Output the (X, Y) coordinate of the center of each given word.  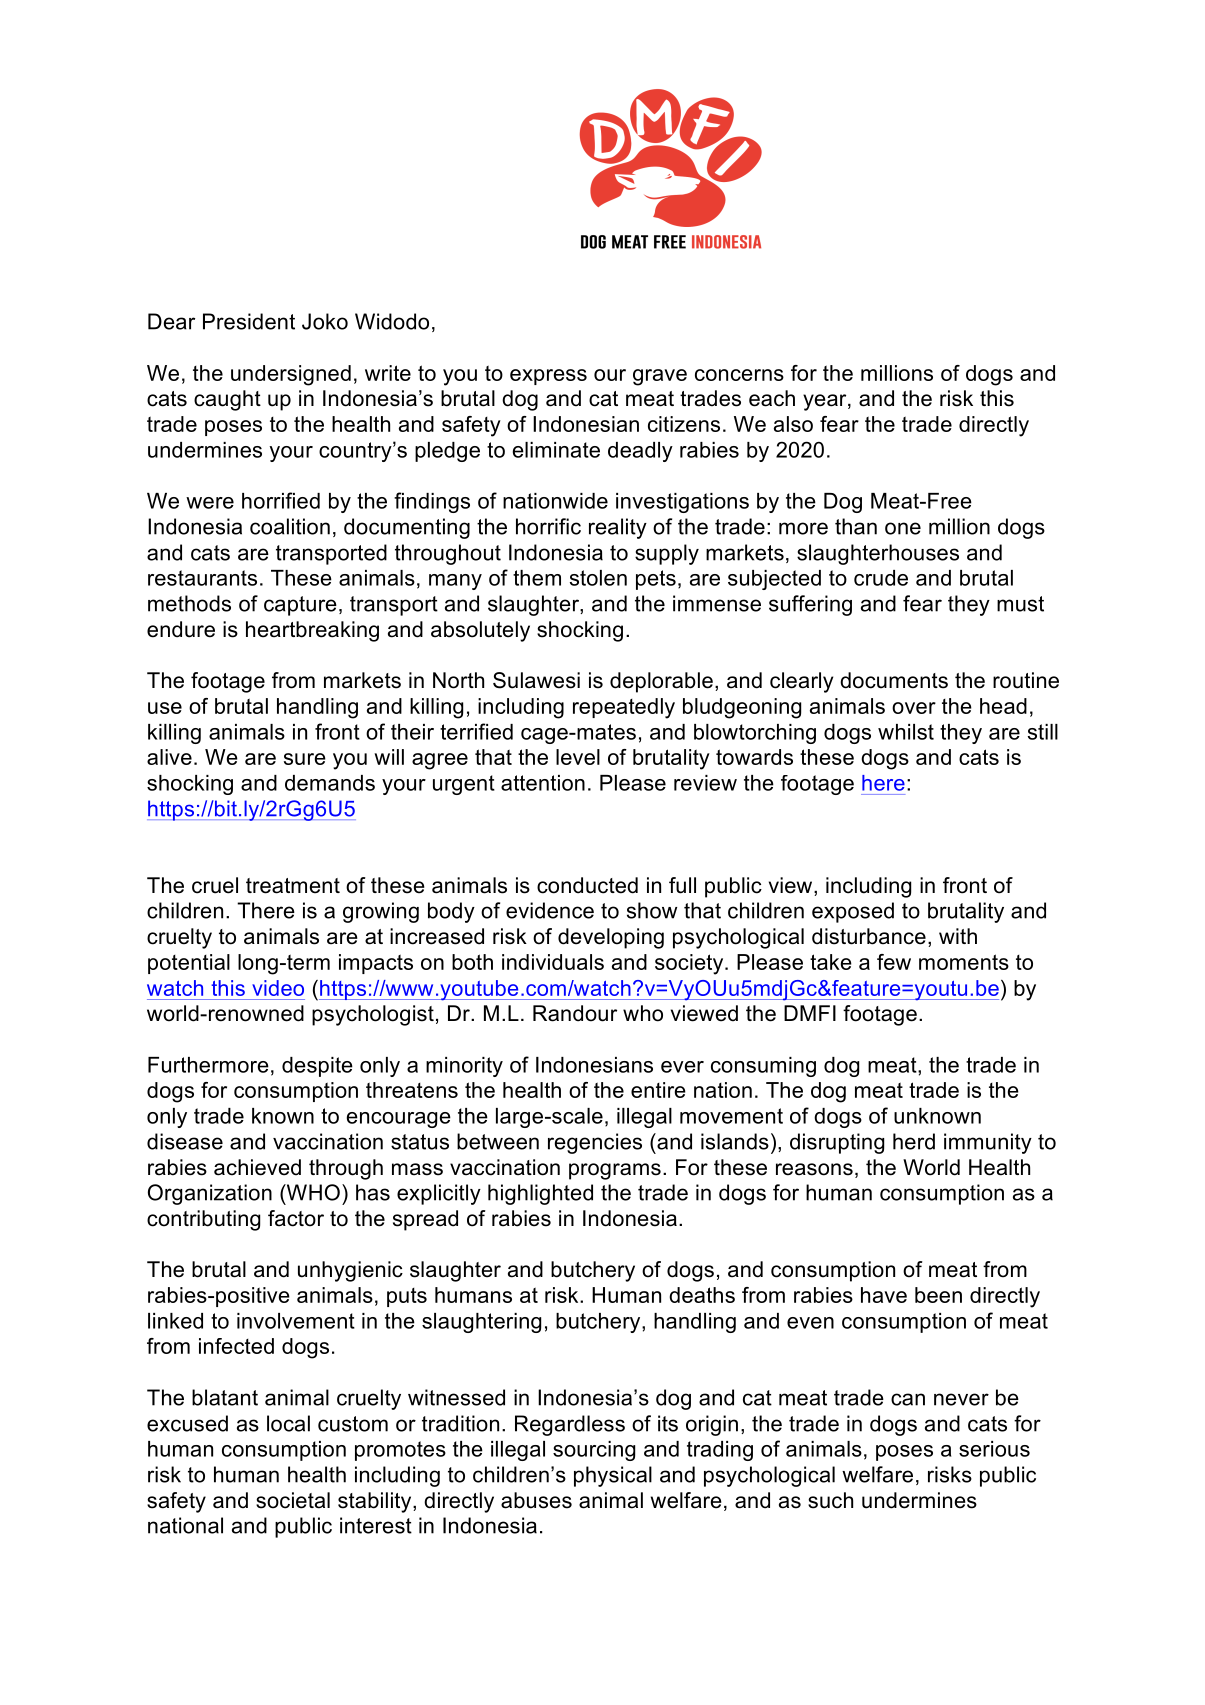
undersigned (291, 375)
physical (613, 1476)
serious (994, 1449)
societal (293, 1500)
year (826, 402)
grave (660, 377)
